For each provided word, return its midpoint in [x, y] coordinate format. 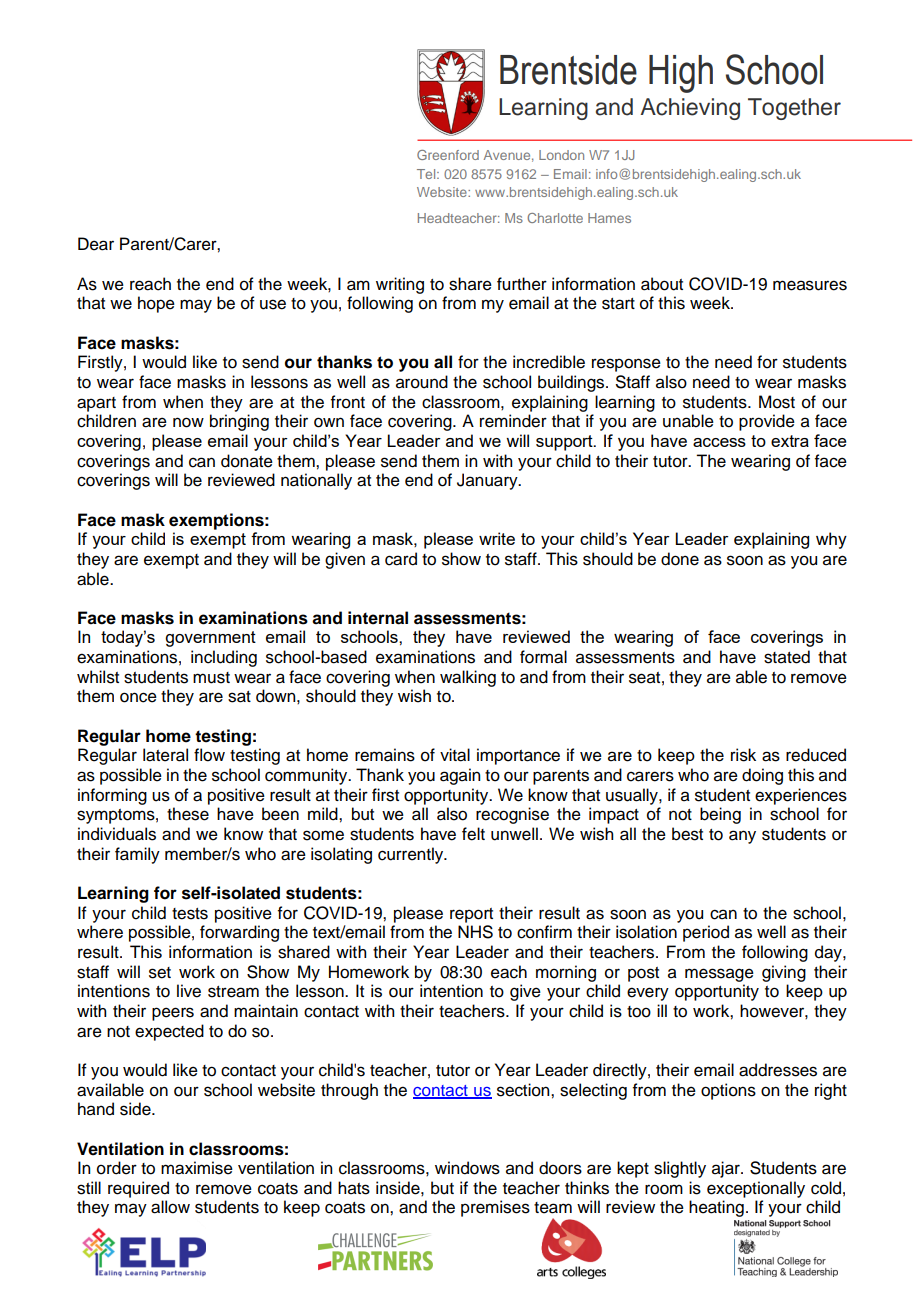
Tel [427, 174]
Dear [96, 244]
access [719, 442]
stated [787, 657]
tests [190, 914]
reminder [513, 421]
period [706, 933]
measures [810, 285]
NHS [475, 932]
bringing [239, 422]
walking [468, 678]
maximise [197, 1168]
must [211, 678]
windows [467, 1168]
